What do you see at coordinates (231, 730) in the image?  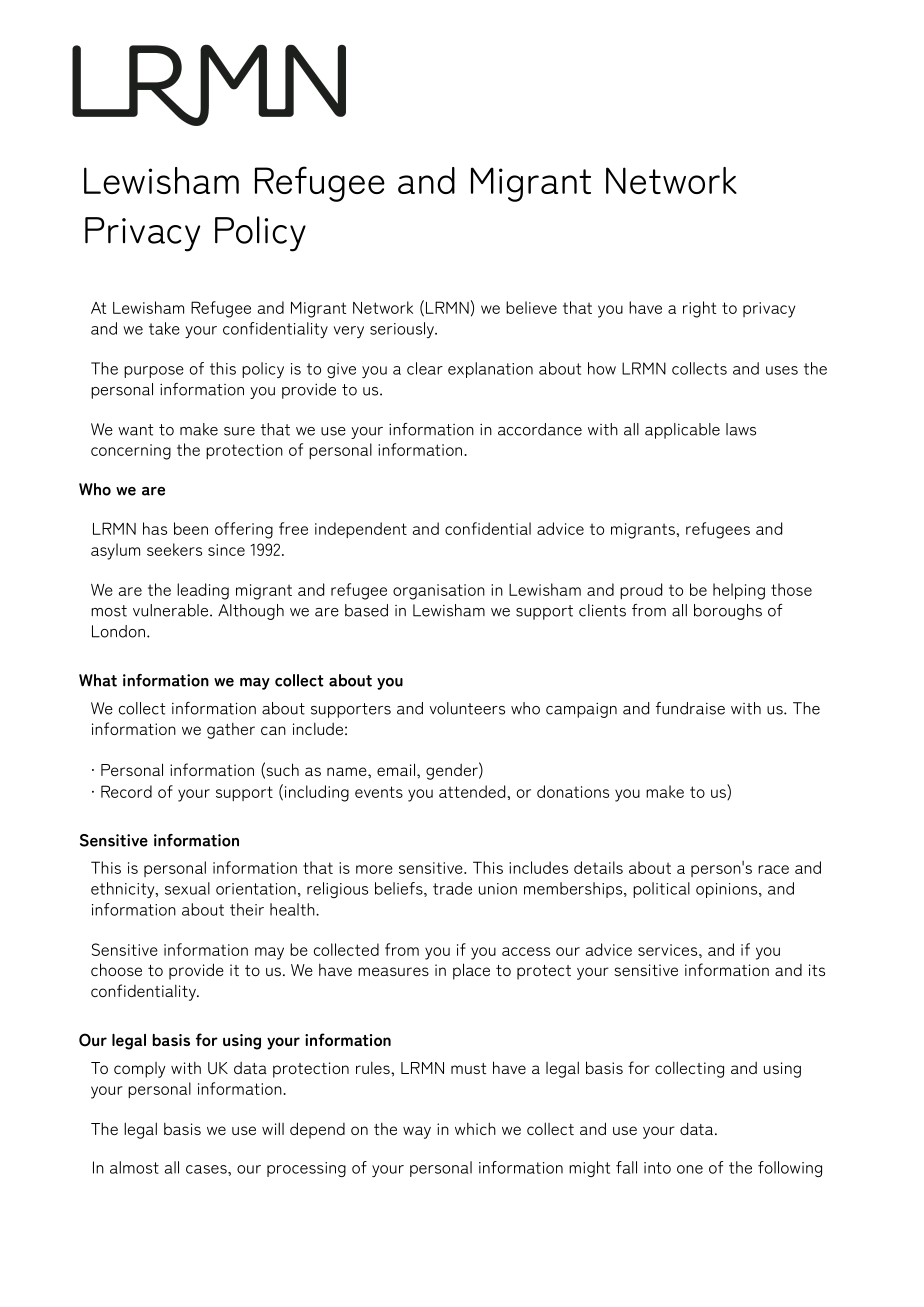 I see `gather` at bounding box center [231, 730].
